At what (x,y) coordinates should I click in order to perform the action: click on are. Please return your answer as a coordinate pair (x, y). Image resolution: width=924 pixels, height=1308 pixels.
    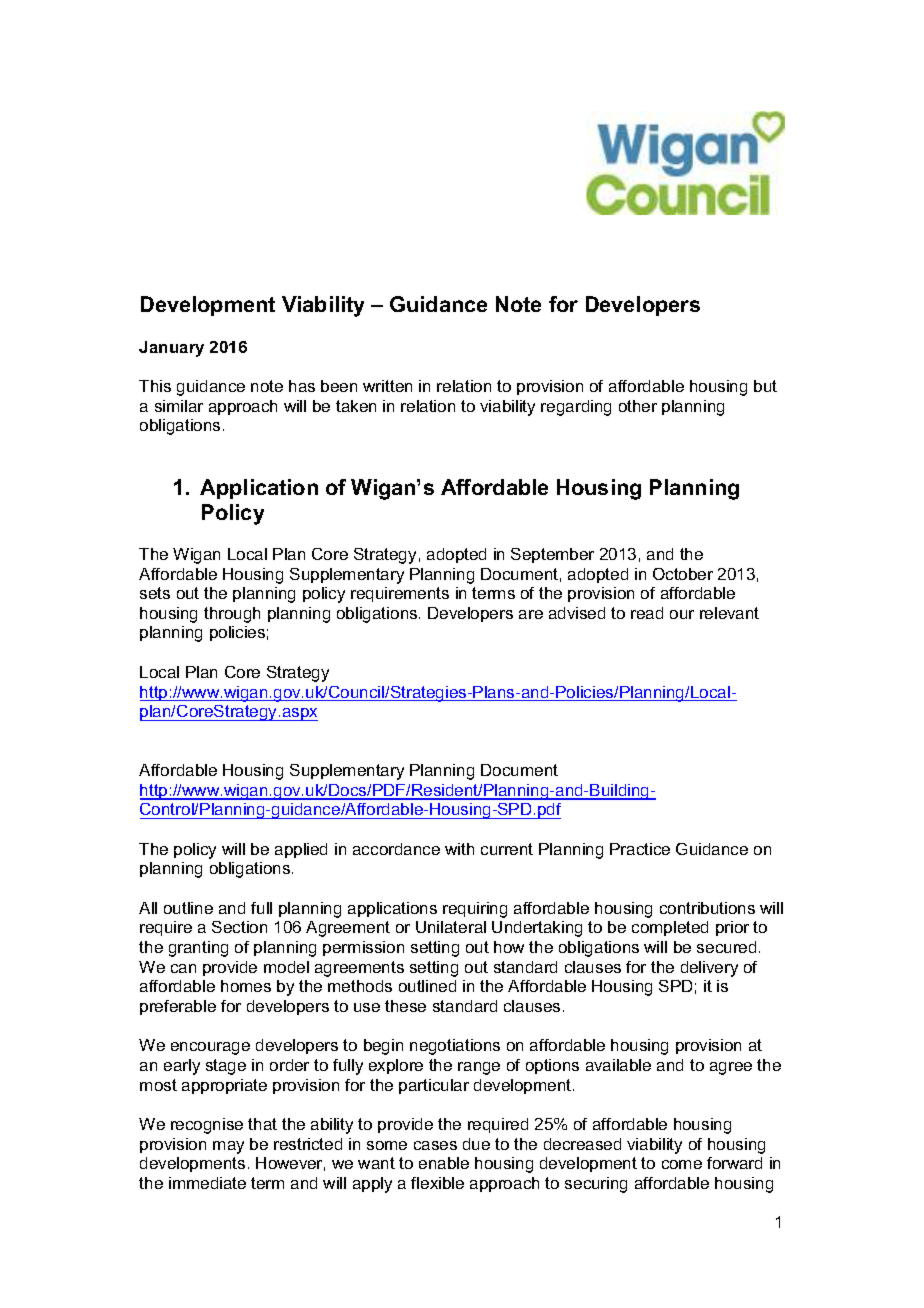
    Looking at the image, I should click on (531, 614).
